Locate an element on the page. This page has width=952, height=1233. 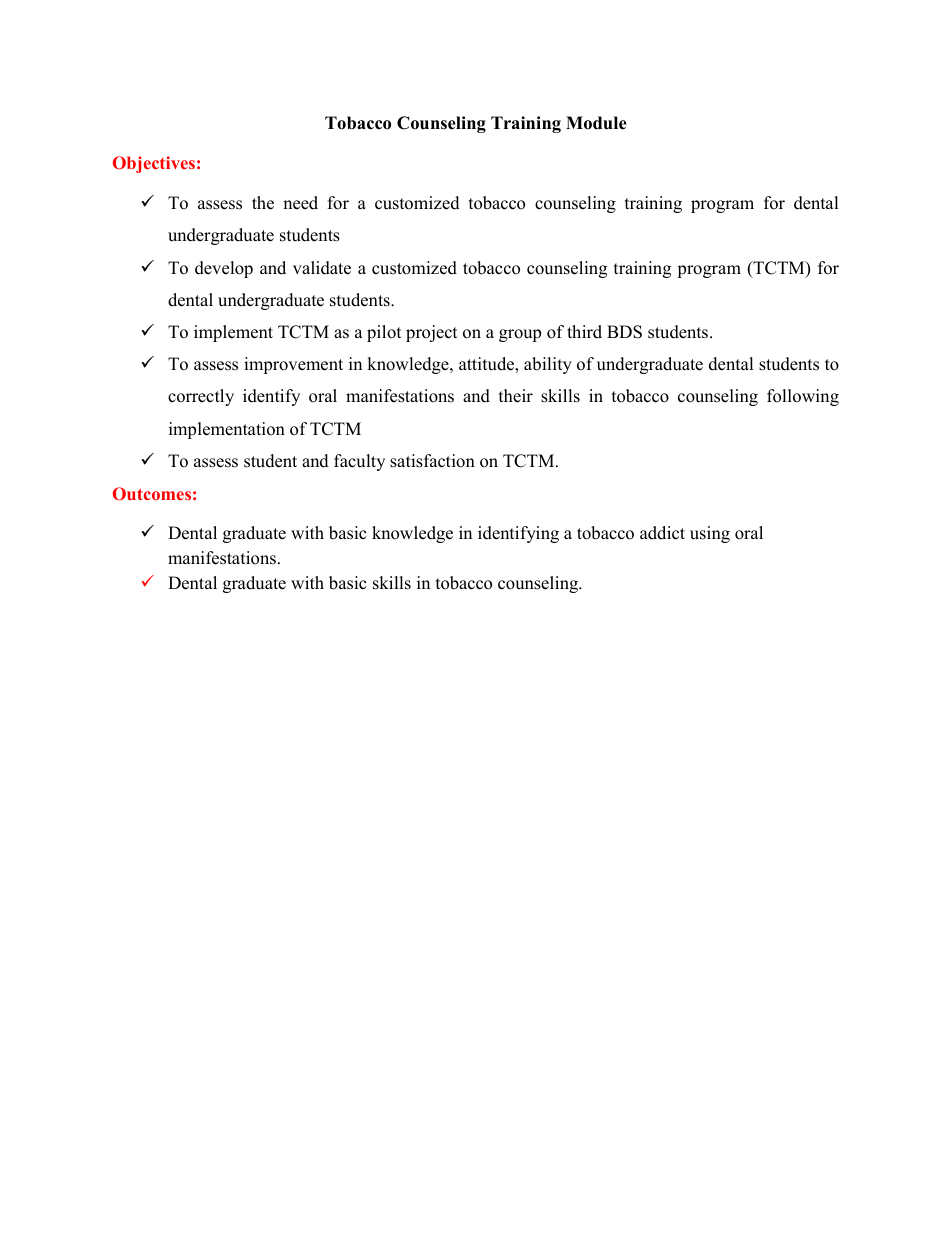
Module is located at coordinates (596, 123).
